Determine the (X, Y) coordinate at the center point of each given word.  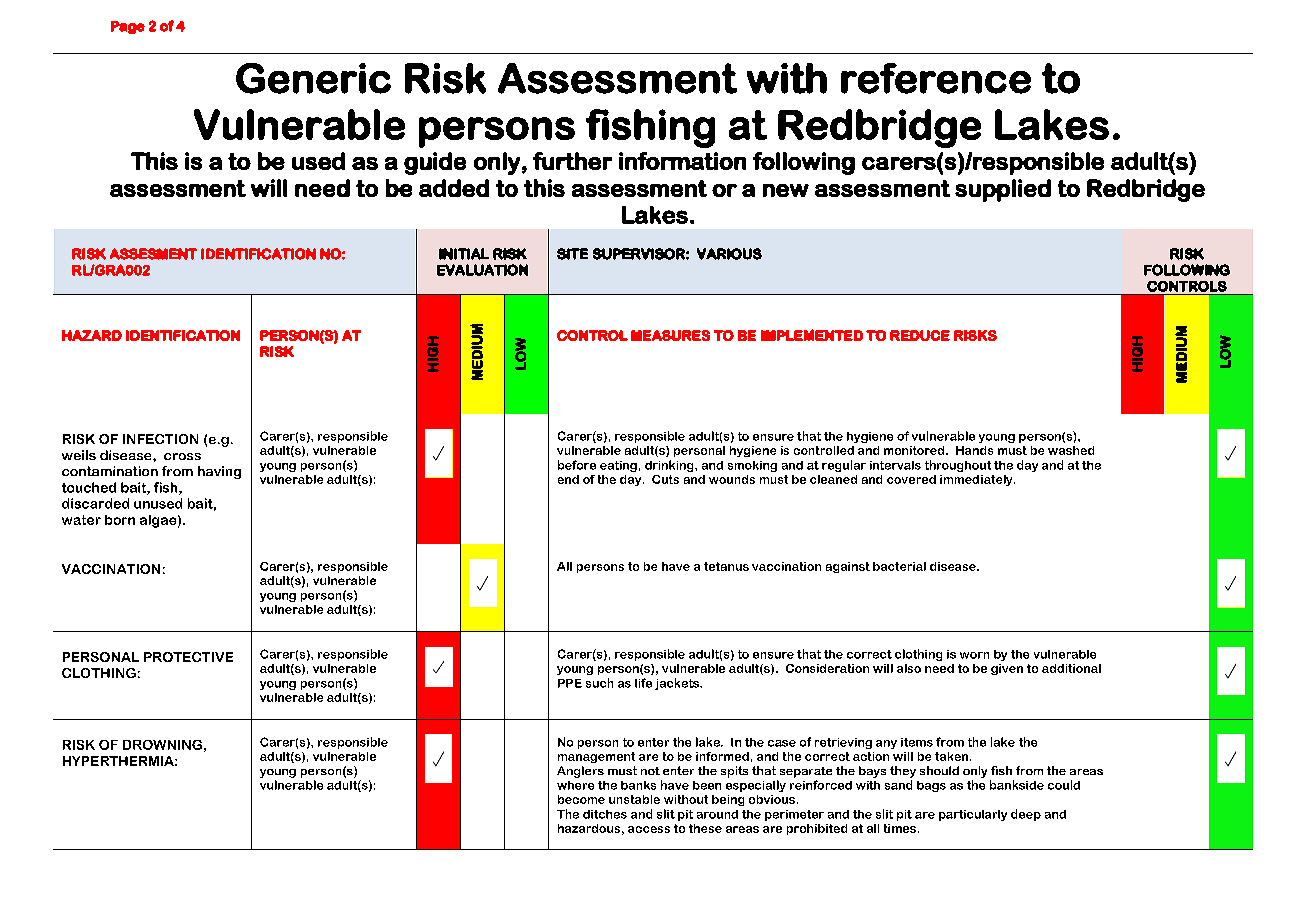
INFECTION (160, 439)
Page (128, 27)
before (577, 465)
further (572, 161)
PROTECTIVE (188, 657)
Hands (974, 450)
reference (936, 78)
